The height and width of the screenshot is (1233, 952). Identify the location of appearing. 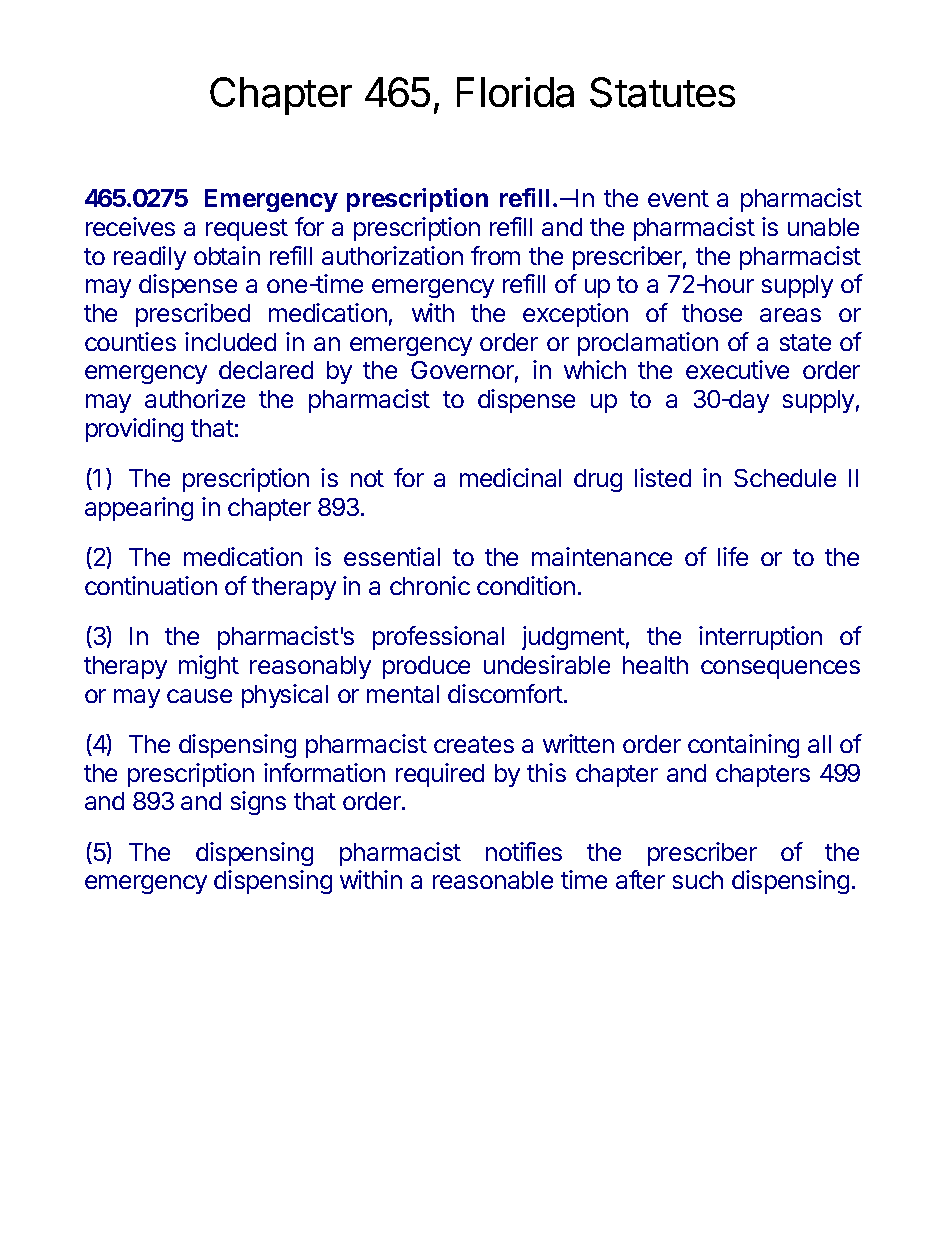
(139, 509).
